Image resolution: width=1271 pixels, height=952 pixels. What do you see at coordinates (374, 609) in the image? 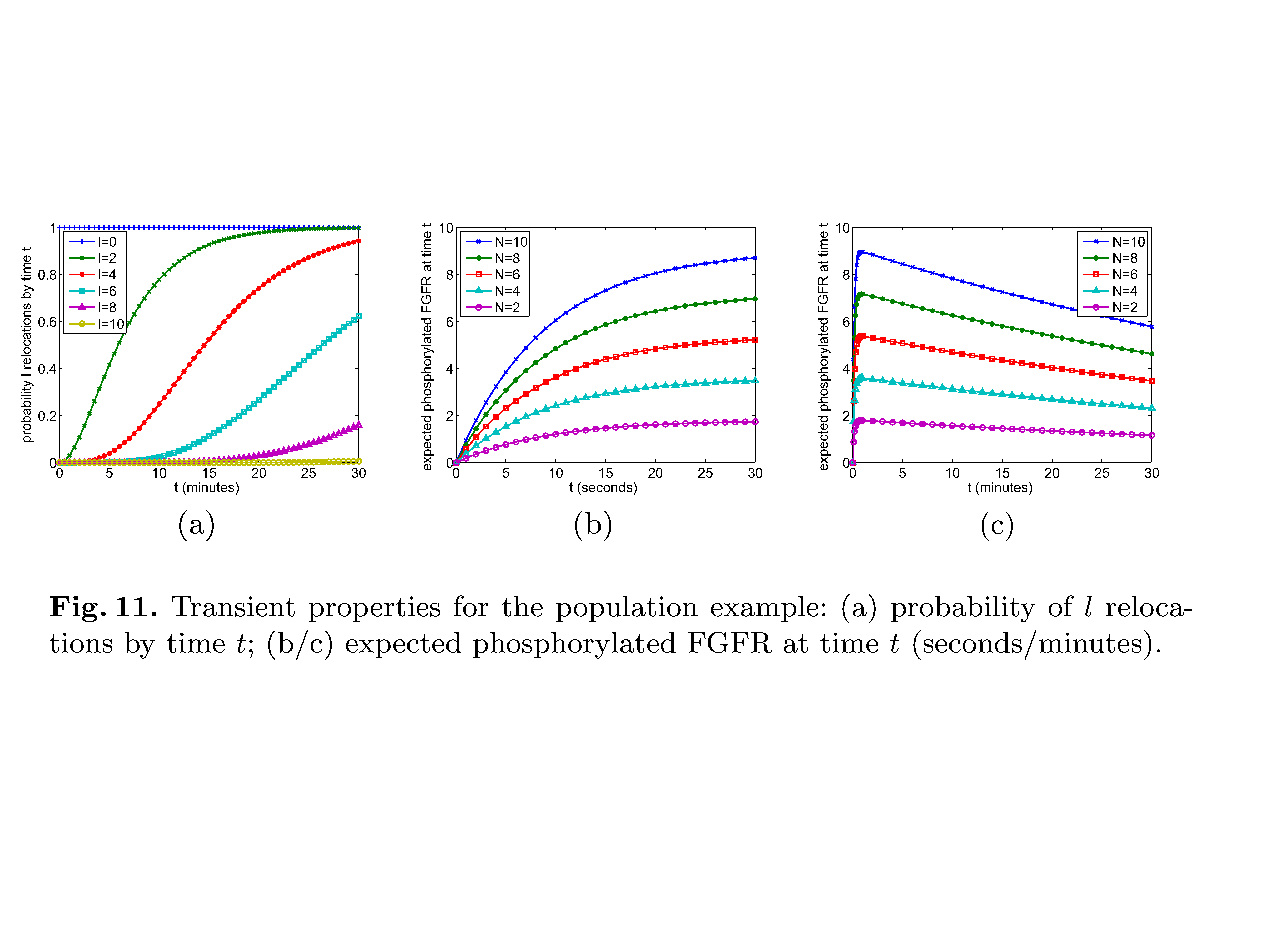
I see `properties` at bounding box center [374, 609].
